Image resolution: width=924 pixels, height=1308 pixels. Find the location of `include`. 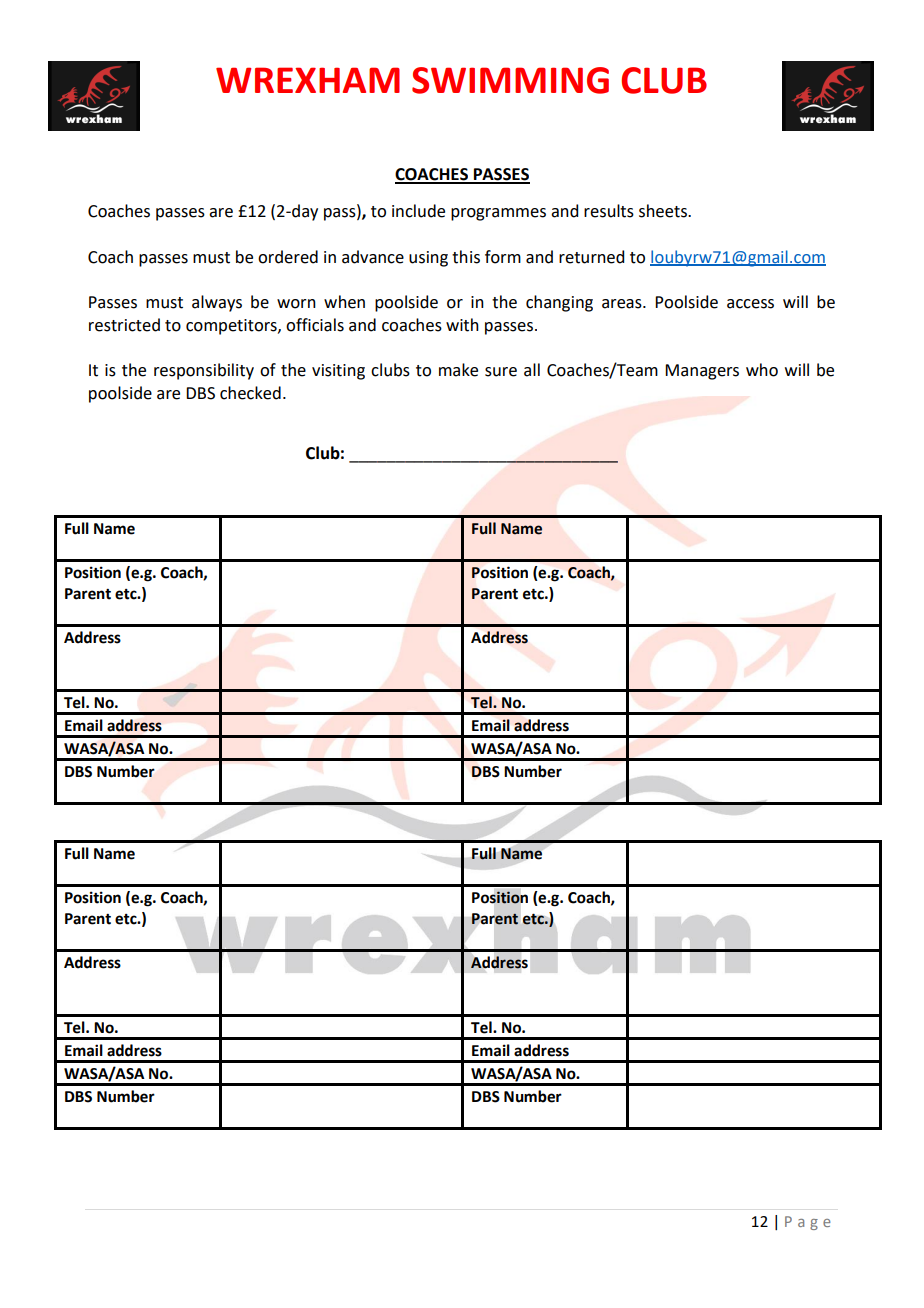

include is located at coordinates (418, 211).
